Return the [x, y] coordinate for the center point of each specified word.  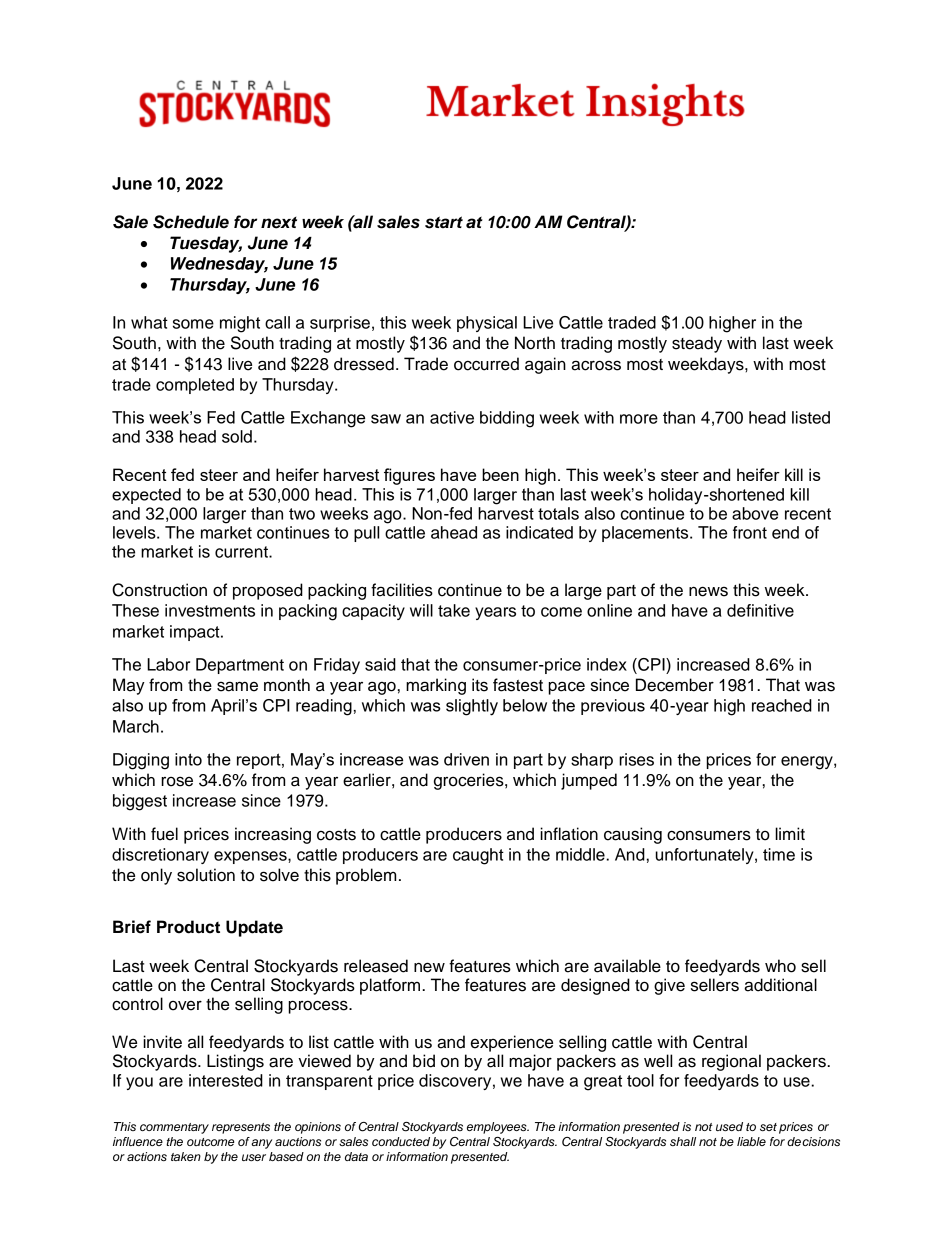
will [421, 610]
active [452, 417]
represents [241, 1128]
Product [188, 927]
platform [391, 986]
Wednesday [219, 265]
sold [237, 436]
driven [466, 759]
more [639, 419]
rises [636, 759]
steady [697, 344]
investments [210, 610]
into [188, 759]
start [444, 222]
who [780, 966]
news [708, 591]
